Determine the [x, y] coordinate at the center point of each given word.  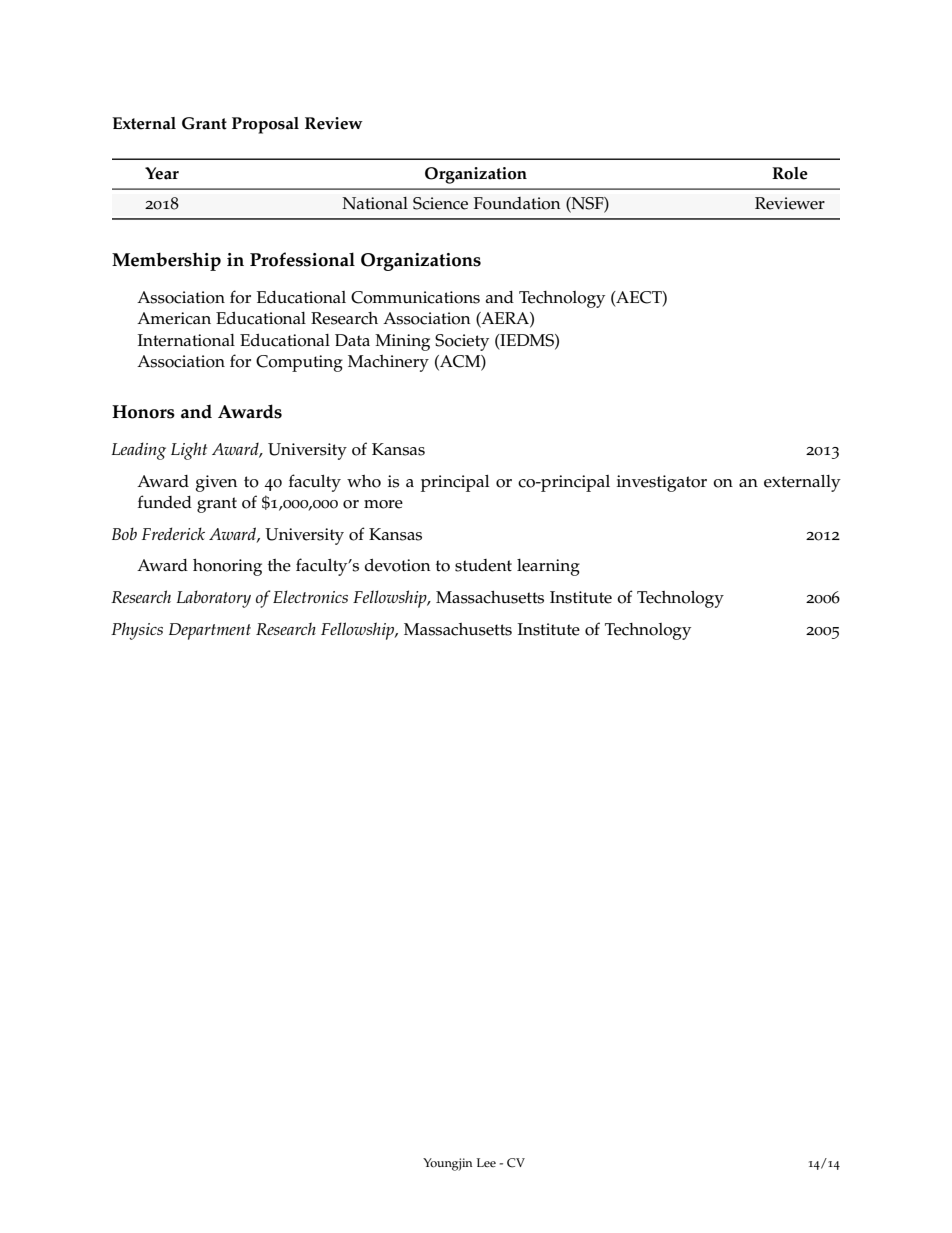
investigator [662, 483]
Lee [486, 1162]
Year [162, 173]
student [483, 565]
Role [790, 173]
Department [210, 631]
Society [462, 342]
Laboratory [214, 599]
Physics [137, 631]
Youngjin [447, 1164]
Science [440, 203]
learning [548, 567]
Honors [143, 412]
